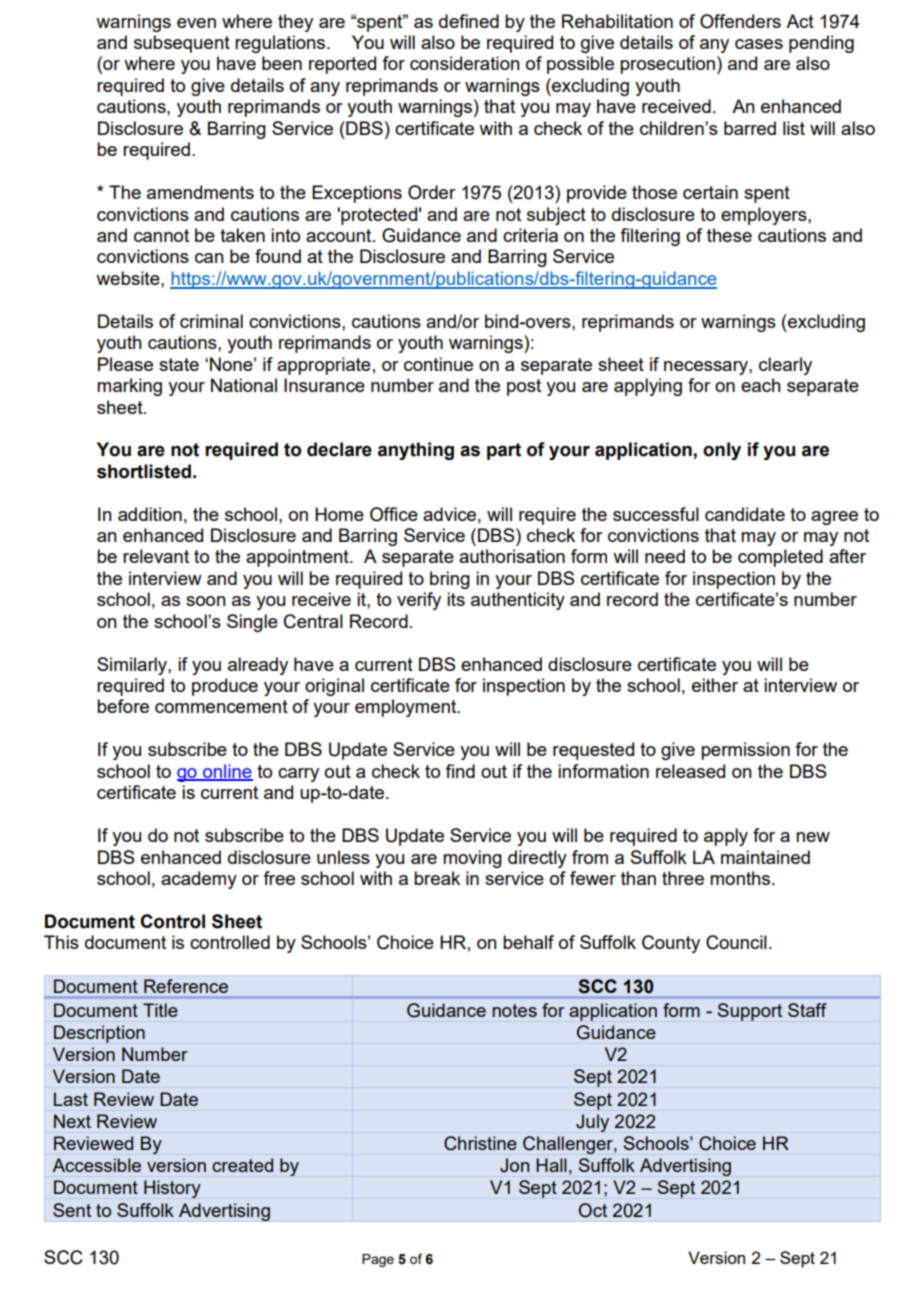 This document has height=1308, width=924. Describe the element at coordinates (593, 1210) in the document. I see `Oct` at that location.
